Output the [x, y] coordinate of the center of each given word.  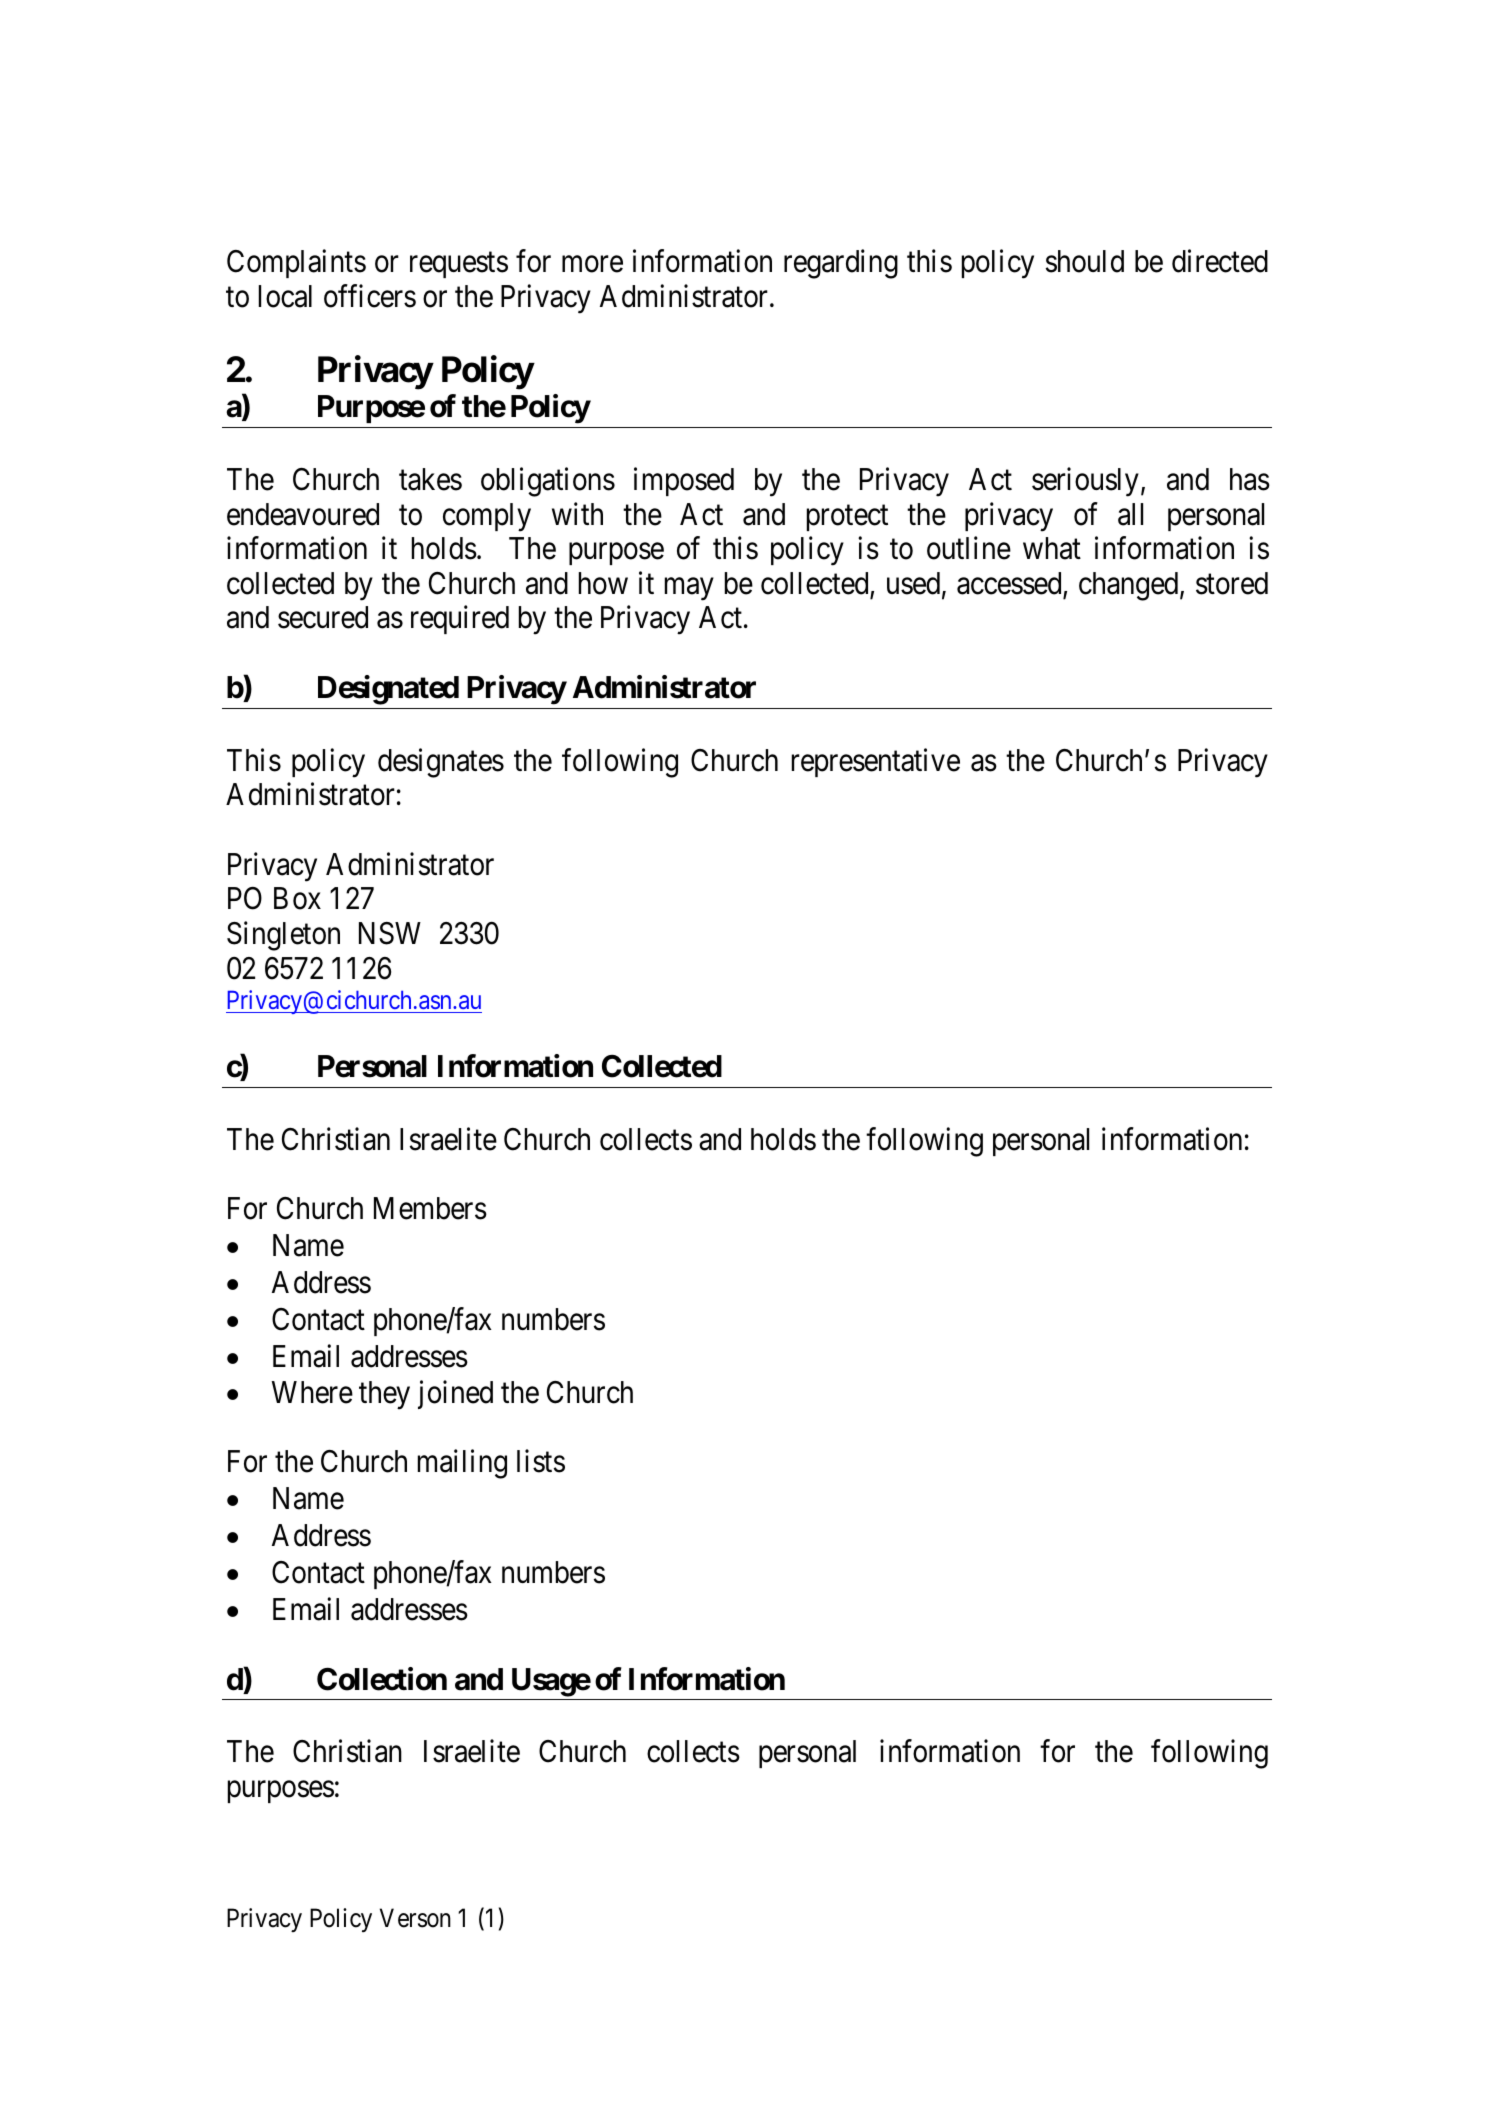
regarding [841, 264]
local [285, 296]
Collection [382, 1679]
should [1085, 261]
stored [1232, 583]
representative [876, 762]
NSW [390, 933]
